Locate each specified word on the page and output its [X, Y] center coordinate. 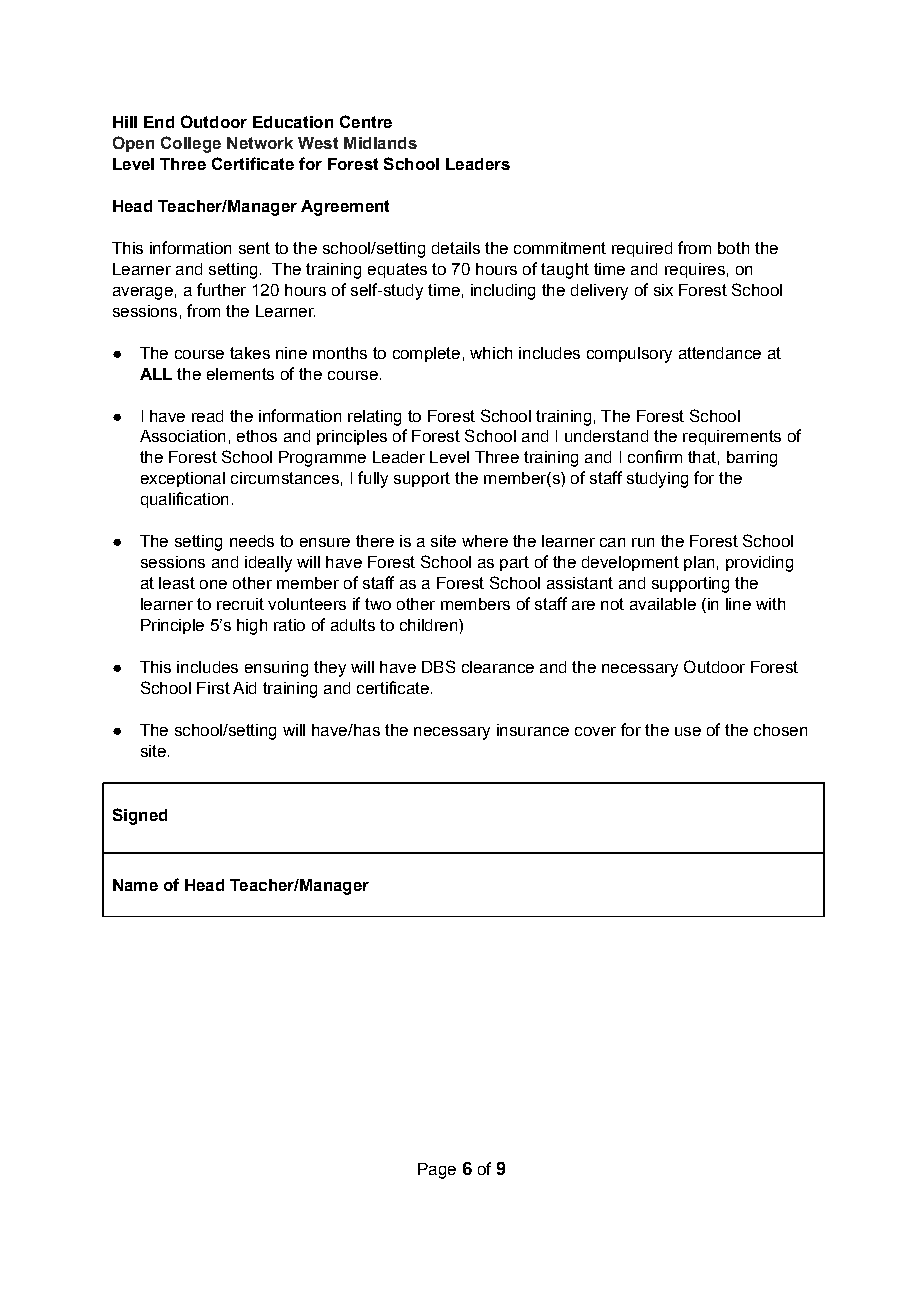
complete [426, 354]
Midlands [380, 143]
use [688, 731]
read [207, 416]
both [733, 248]
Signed [140, 816]
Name [135, 885]
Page [437, 1171]
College [191, 144]
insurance [533, 730]
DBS [438, 666]
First [213, 688]
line [738, 604]
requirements [732, 437]
